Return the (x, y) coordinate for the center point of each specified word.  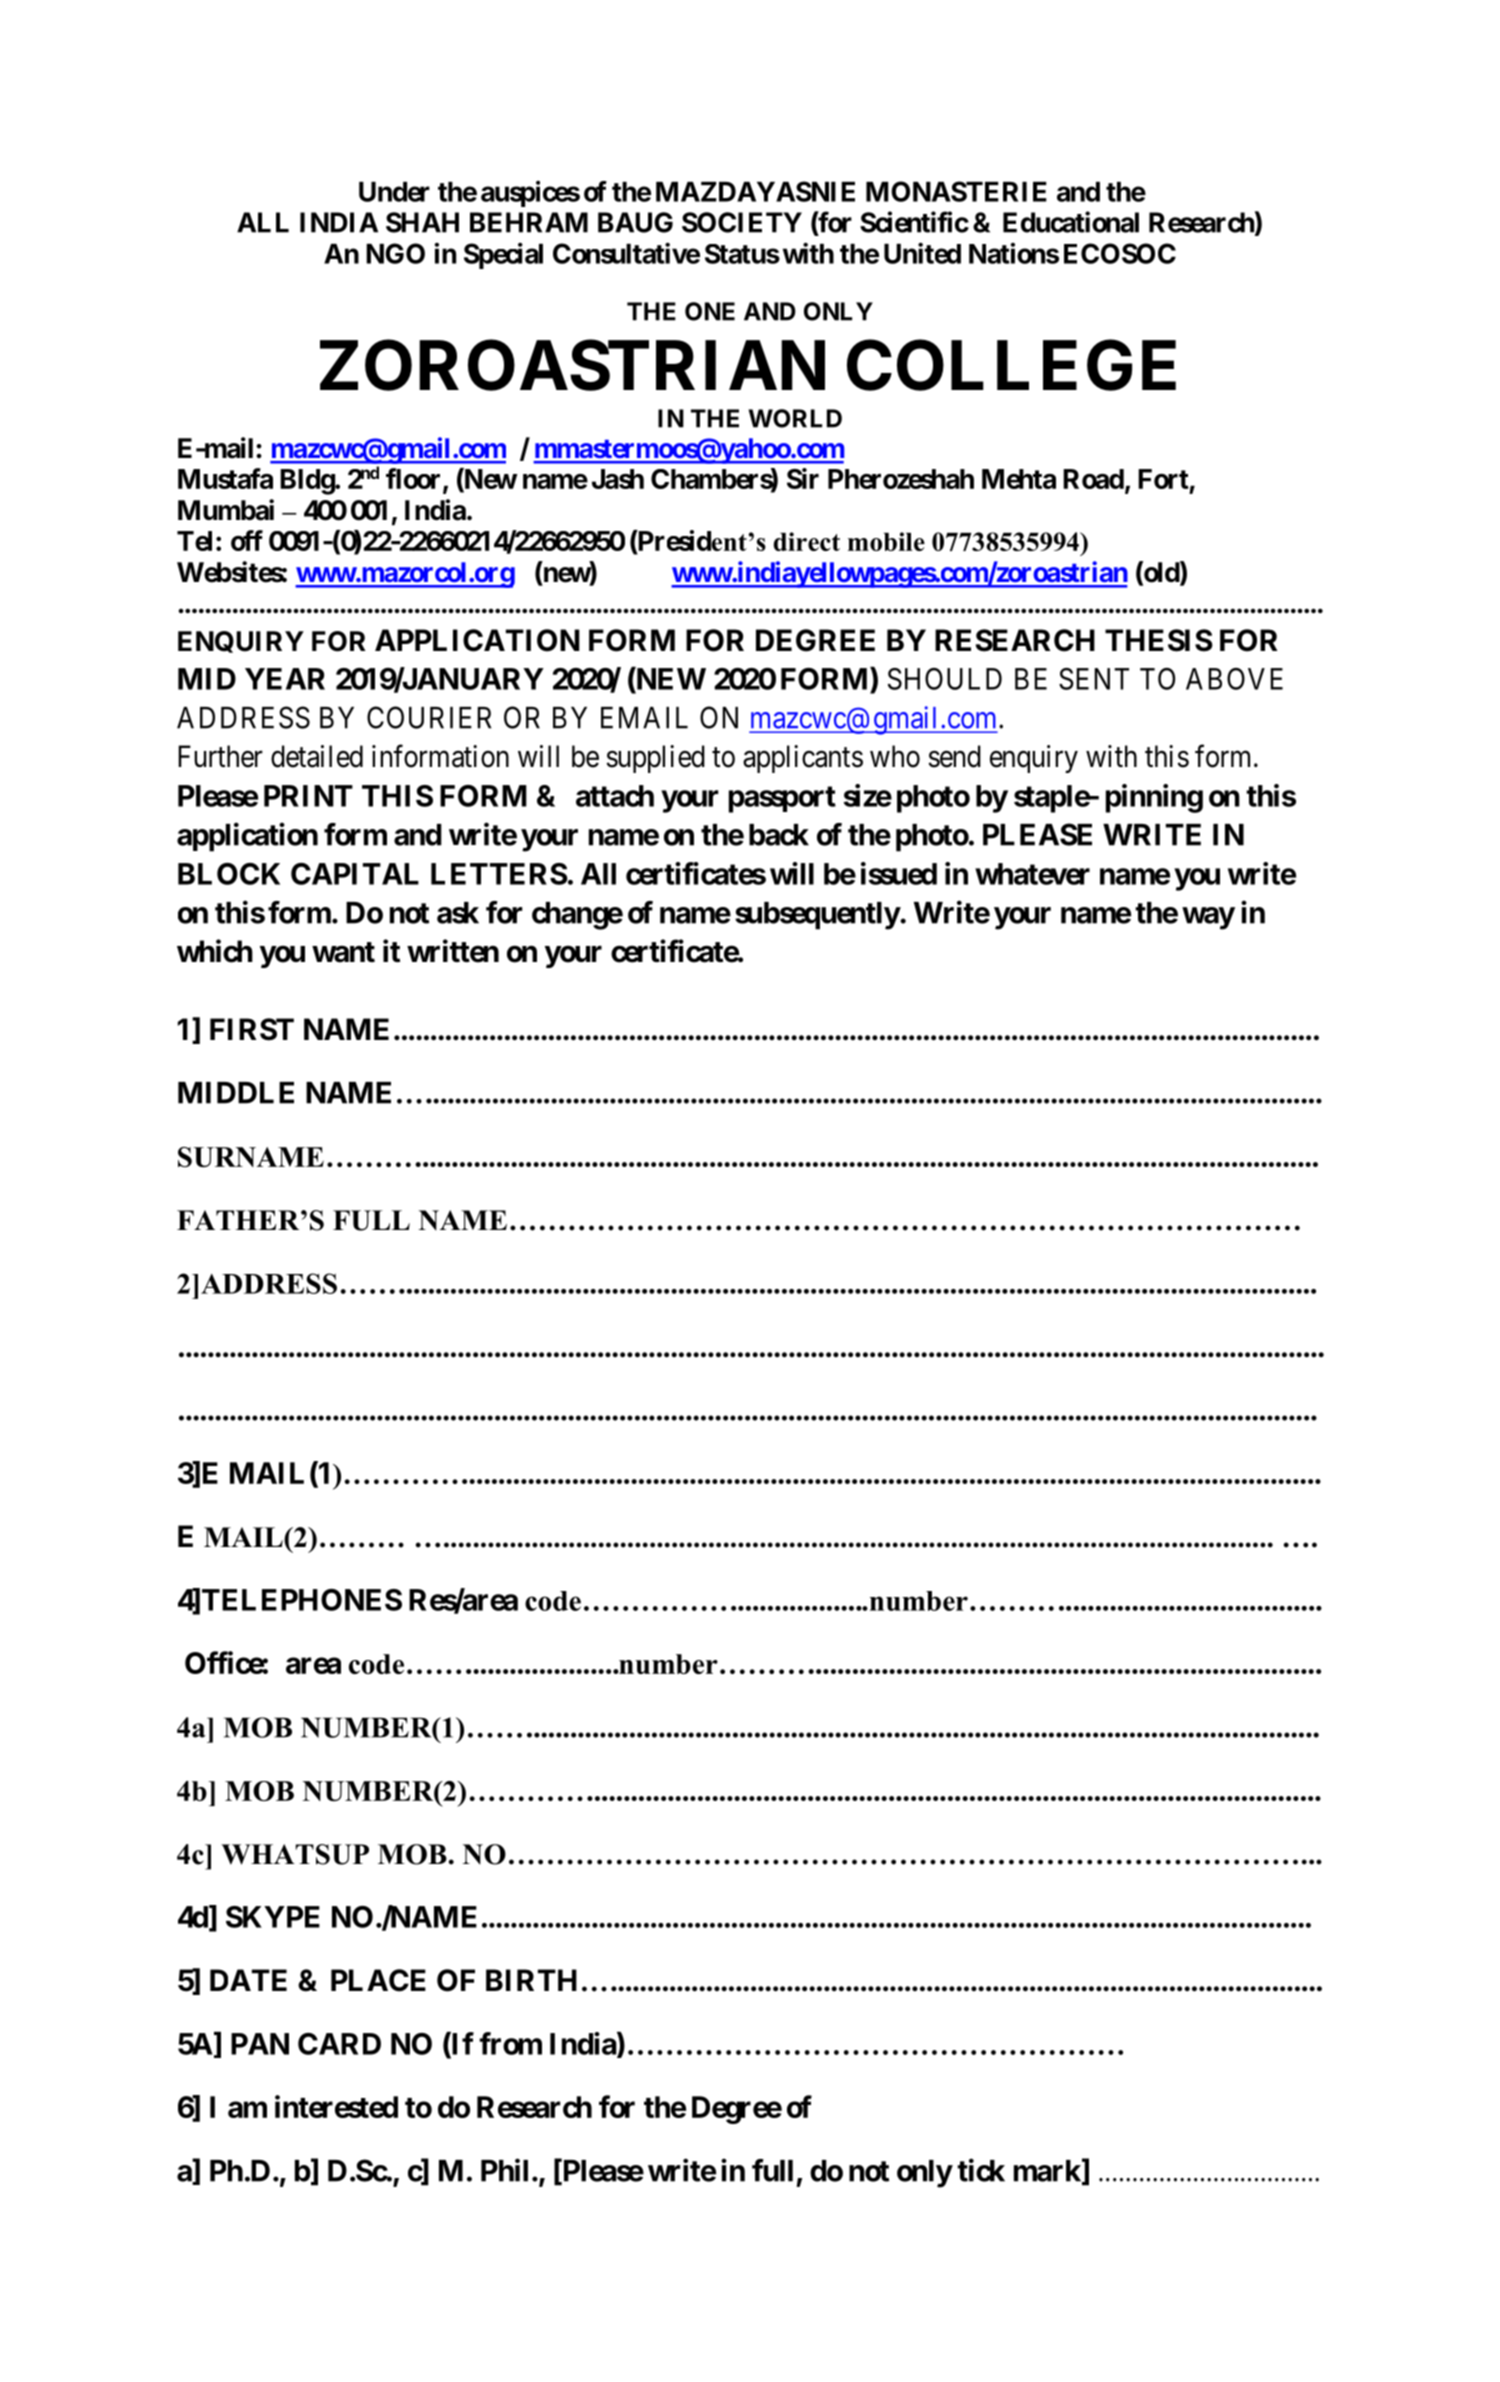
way (1208, 918)
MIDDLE (236, 1093)
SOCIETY (742, 222)
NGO (395, 253)
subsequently (817, 916)
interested (336, 2106)
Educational (1071, 222)
